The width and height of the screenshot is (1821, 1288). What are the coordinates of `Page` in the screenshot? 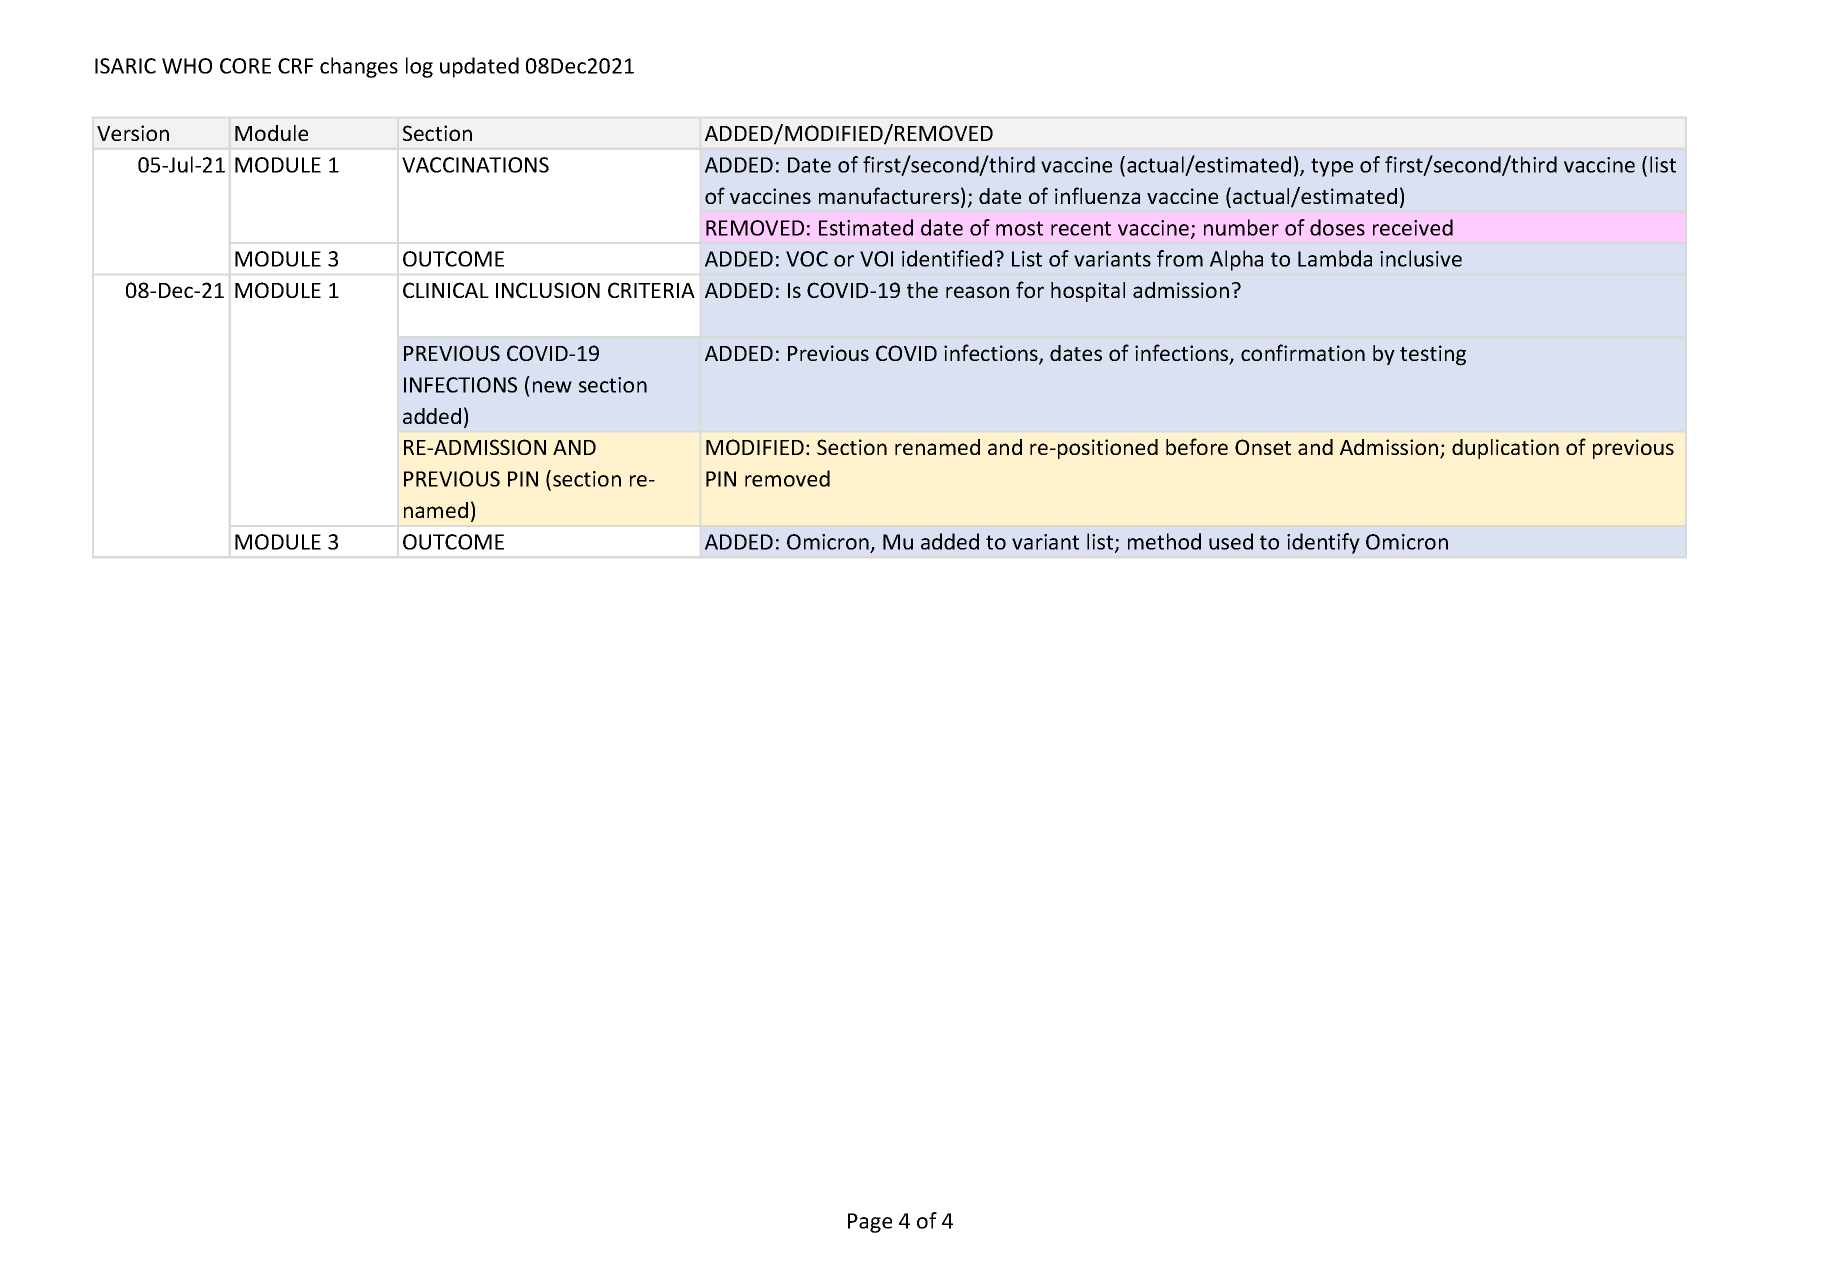 It's located at (870, 1223).
